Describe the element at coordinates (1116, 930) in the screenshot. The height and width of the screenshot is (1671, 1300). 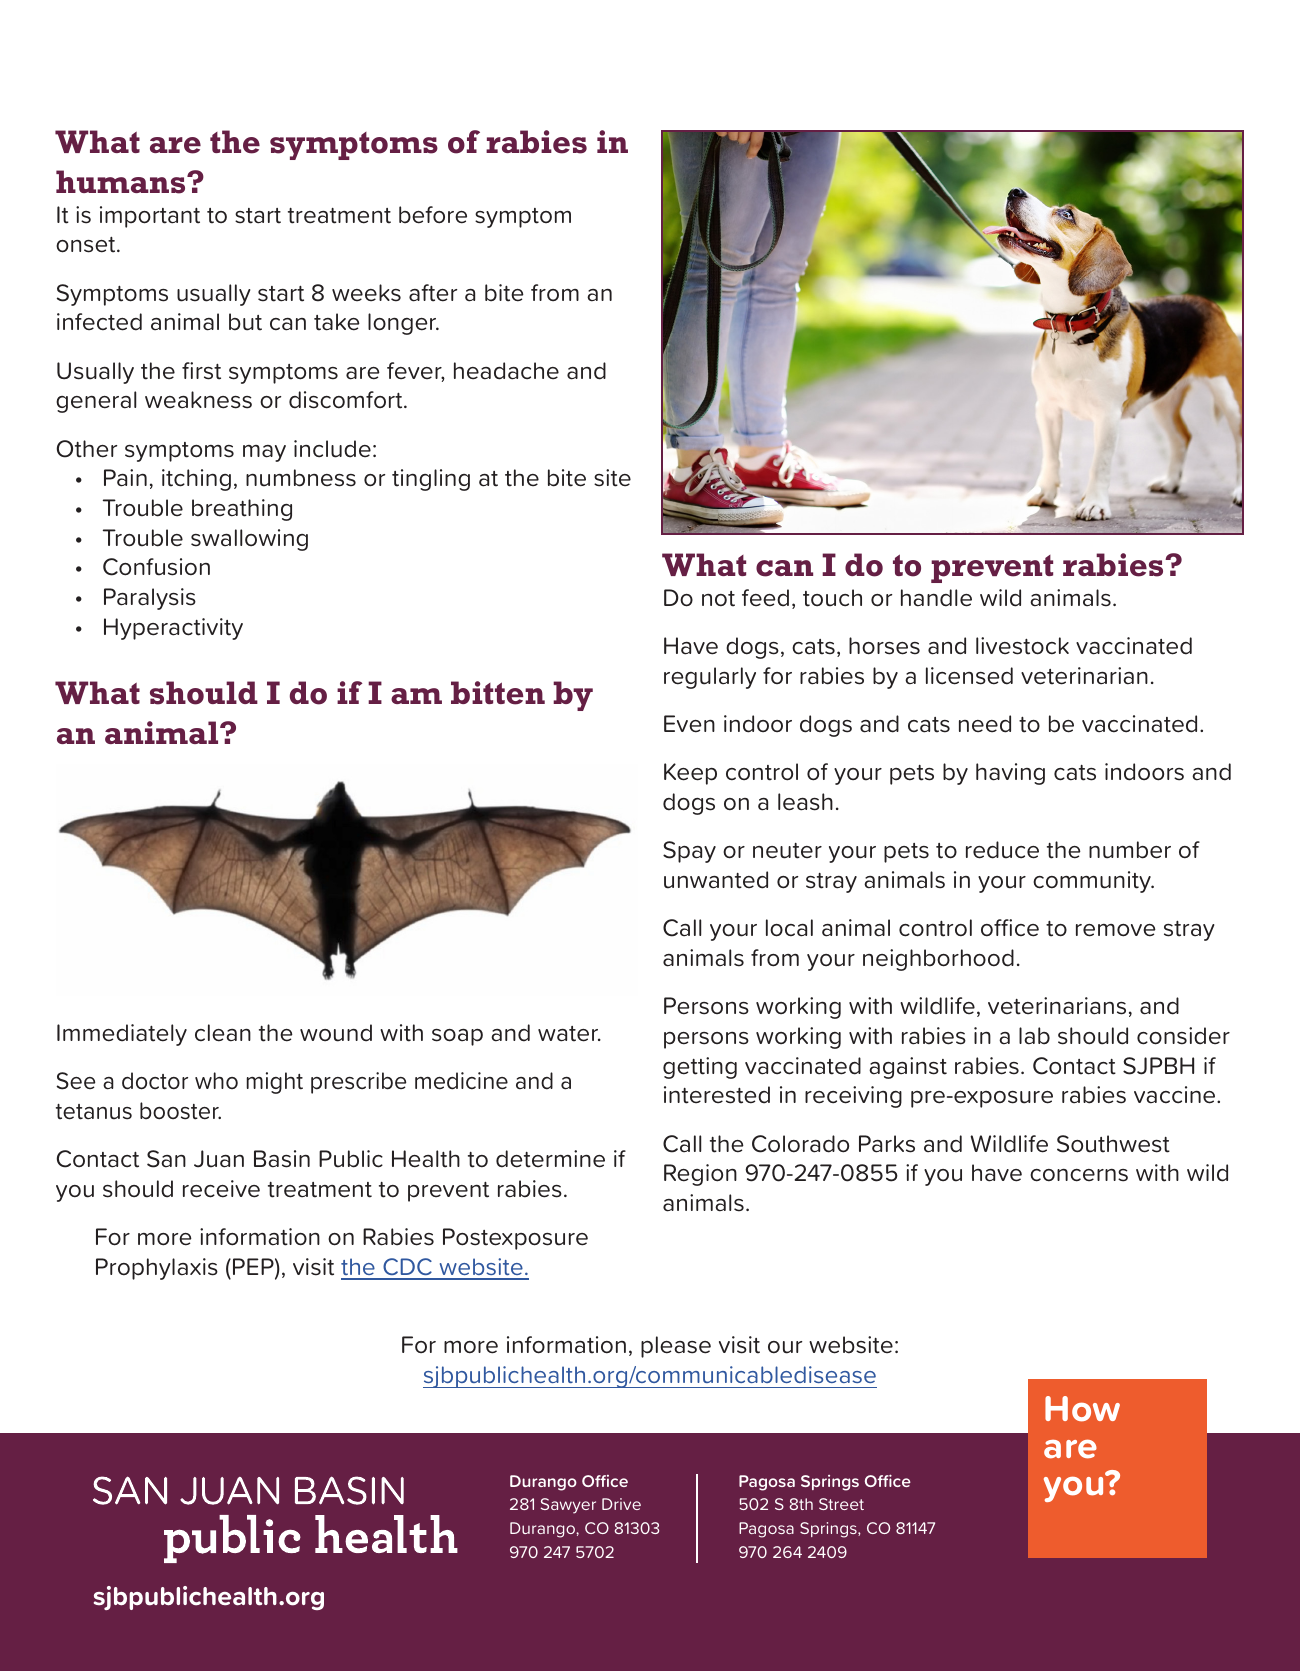
I see `remove` at that location.
